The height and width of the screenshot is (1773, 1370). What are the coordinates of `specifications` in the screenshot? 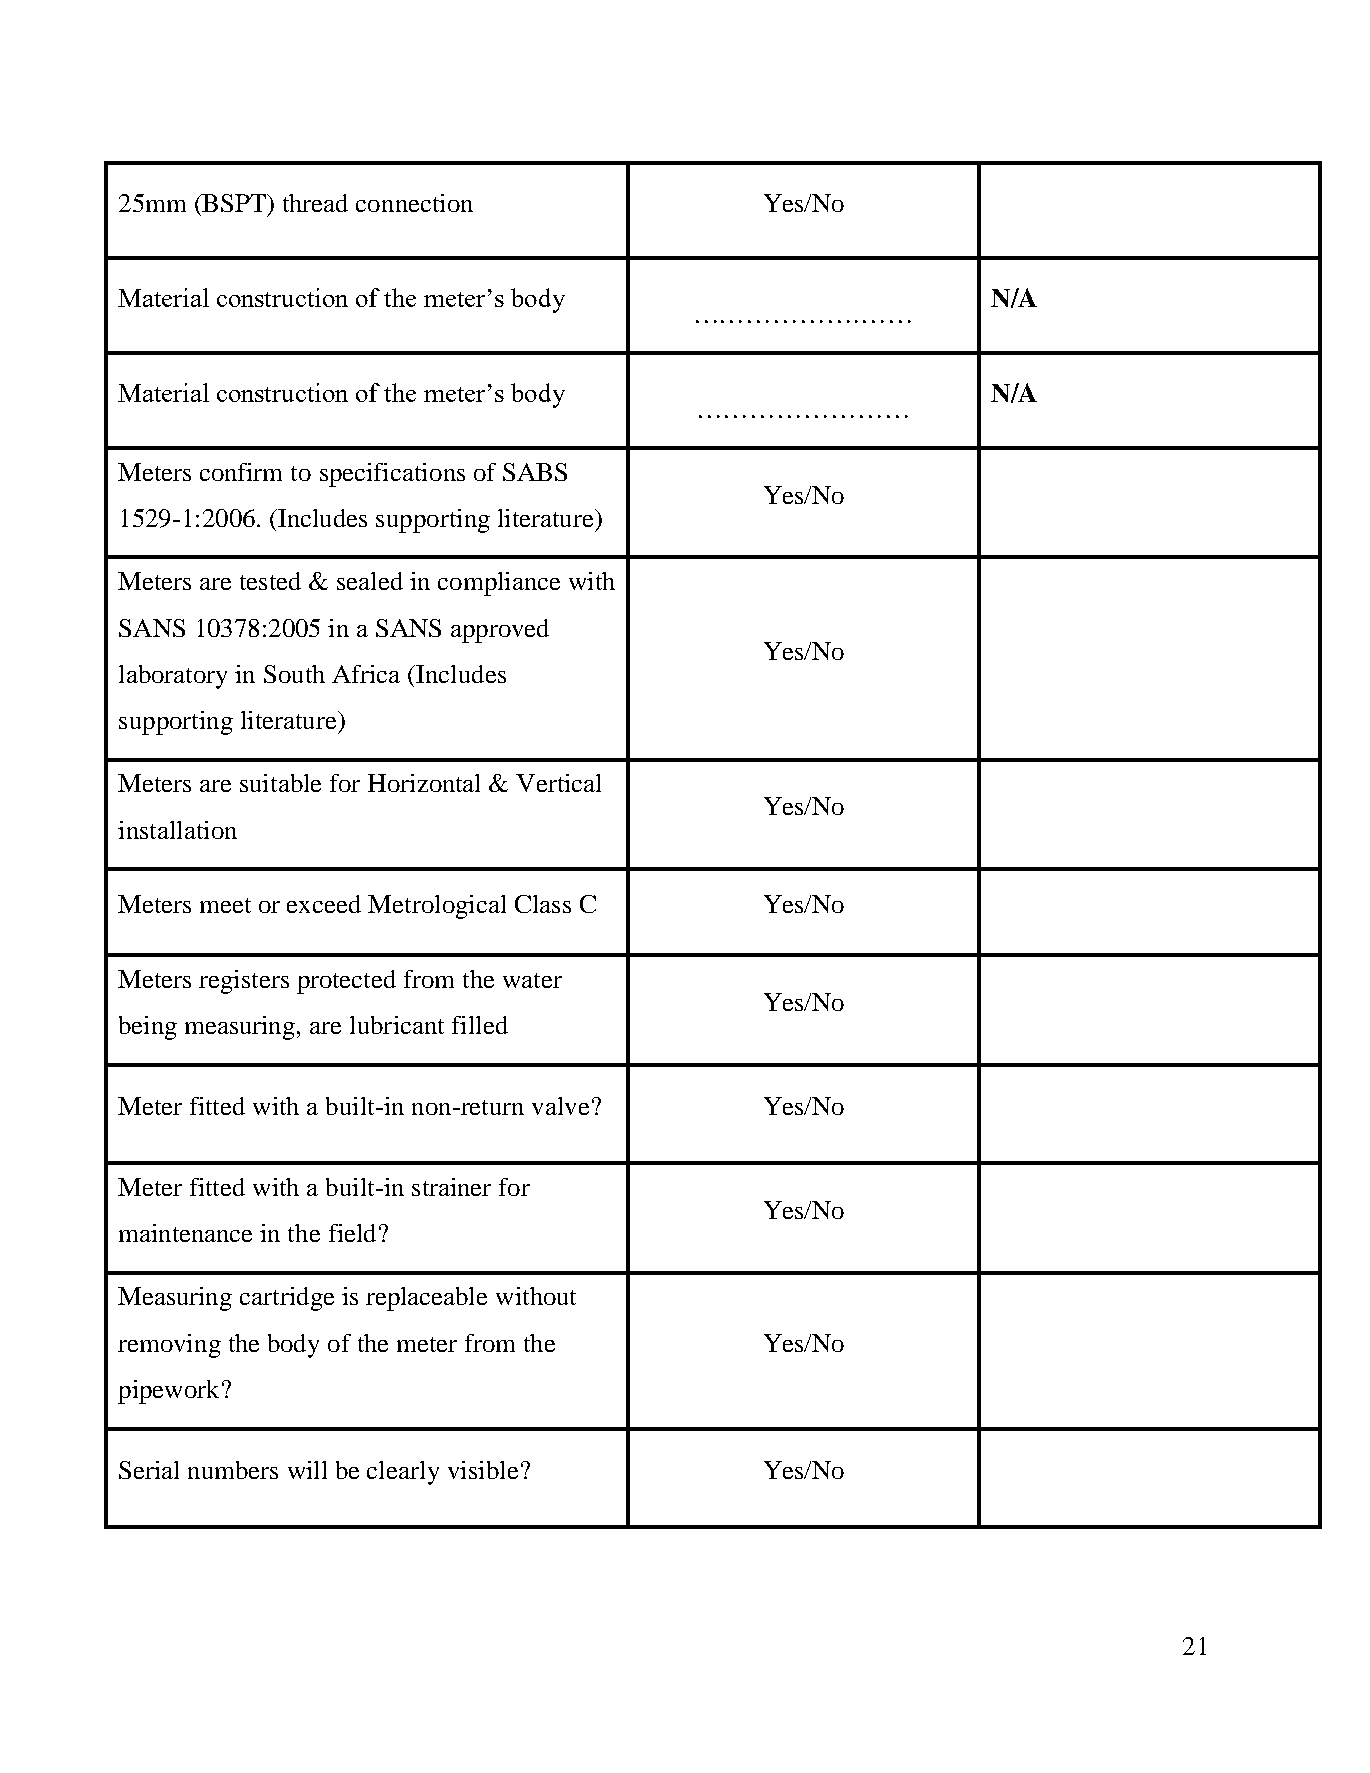 It's located at (392, 475).
